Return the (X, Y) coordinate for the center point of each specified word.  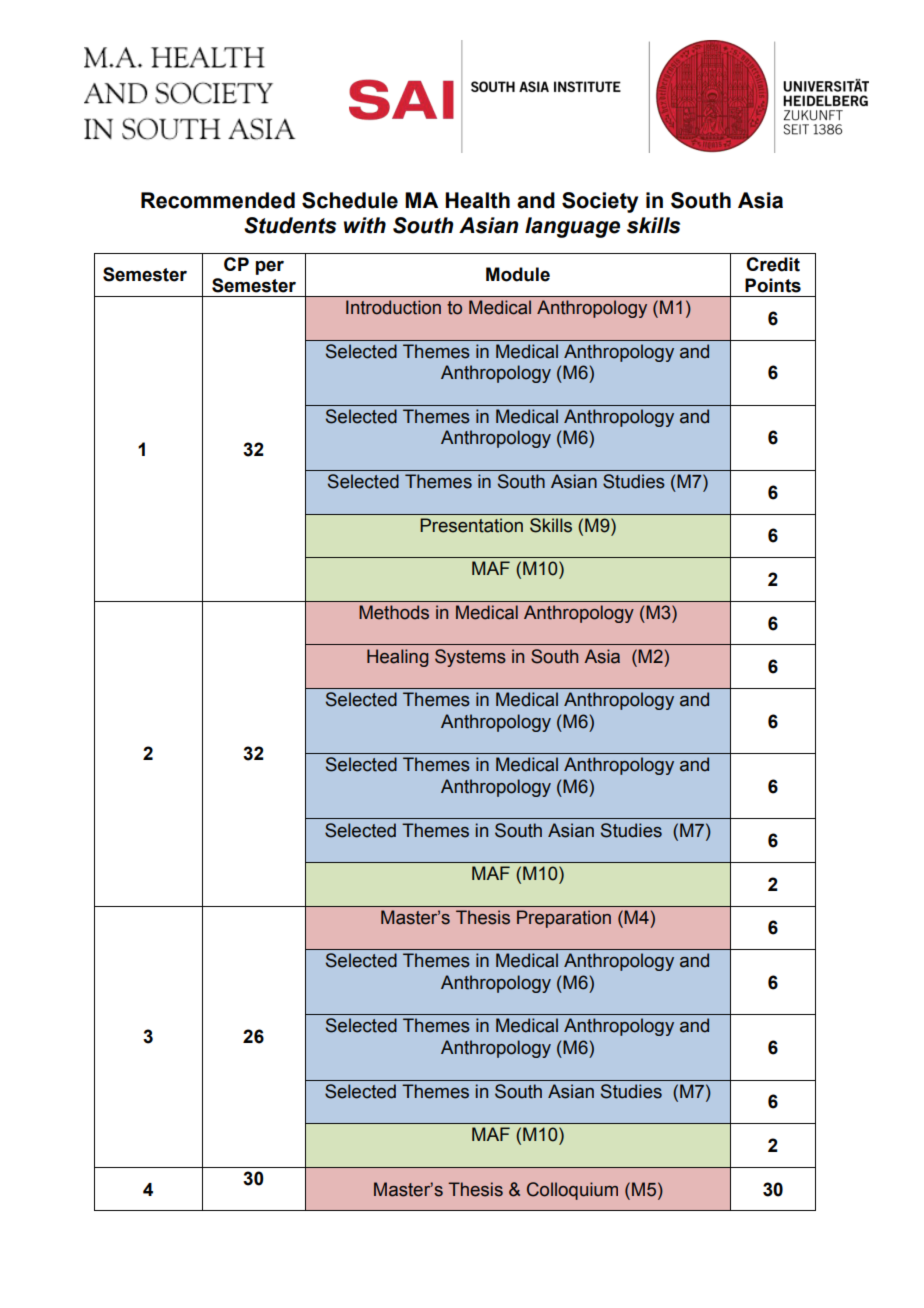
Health (477, 200)
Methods (394, 612)
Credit (773, 264)
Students (290, 225)
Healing (398, 658)
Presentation (471, 525)
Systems (470, 658)
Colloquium (572, 1191)
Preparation (564, 919)
